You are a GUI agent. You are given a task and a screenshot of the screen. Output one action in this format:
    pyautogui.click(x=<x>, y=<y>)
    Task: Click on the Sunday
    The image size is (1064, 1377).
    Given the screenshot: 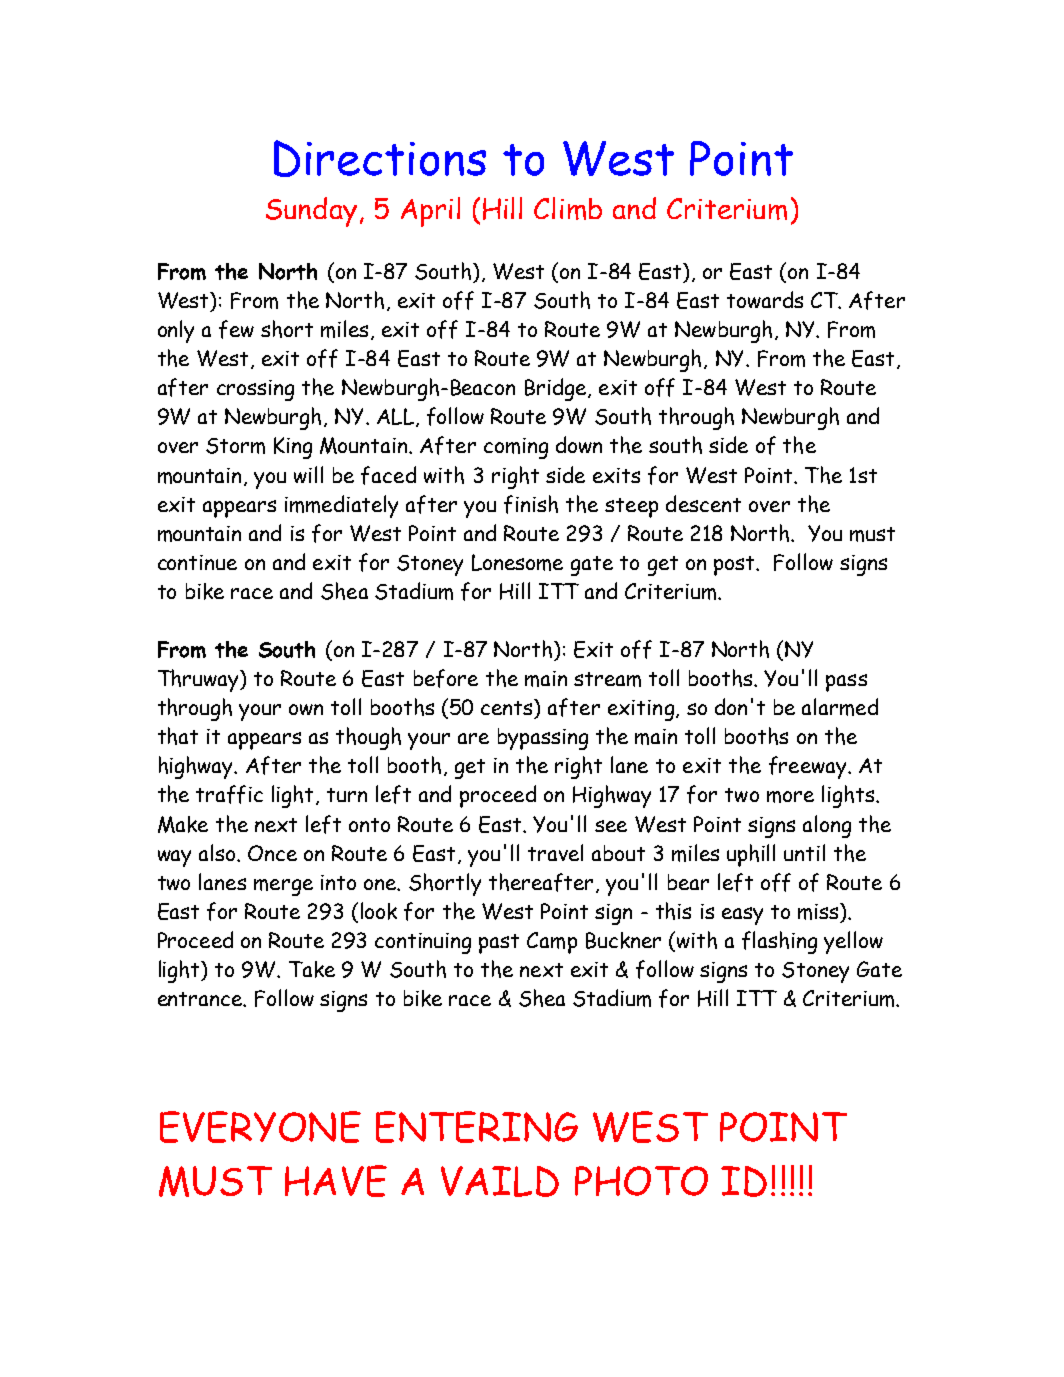 What is the action you would take?
    pyautogui.click(x=311, y=212)
